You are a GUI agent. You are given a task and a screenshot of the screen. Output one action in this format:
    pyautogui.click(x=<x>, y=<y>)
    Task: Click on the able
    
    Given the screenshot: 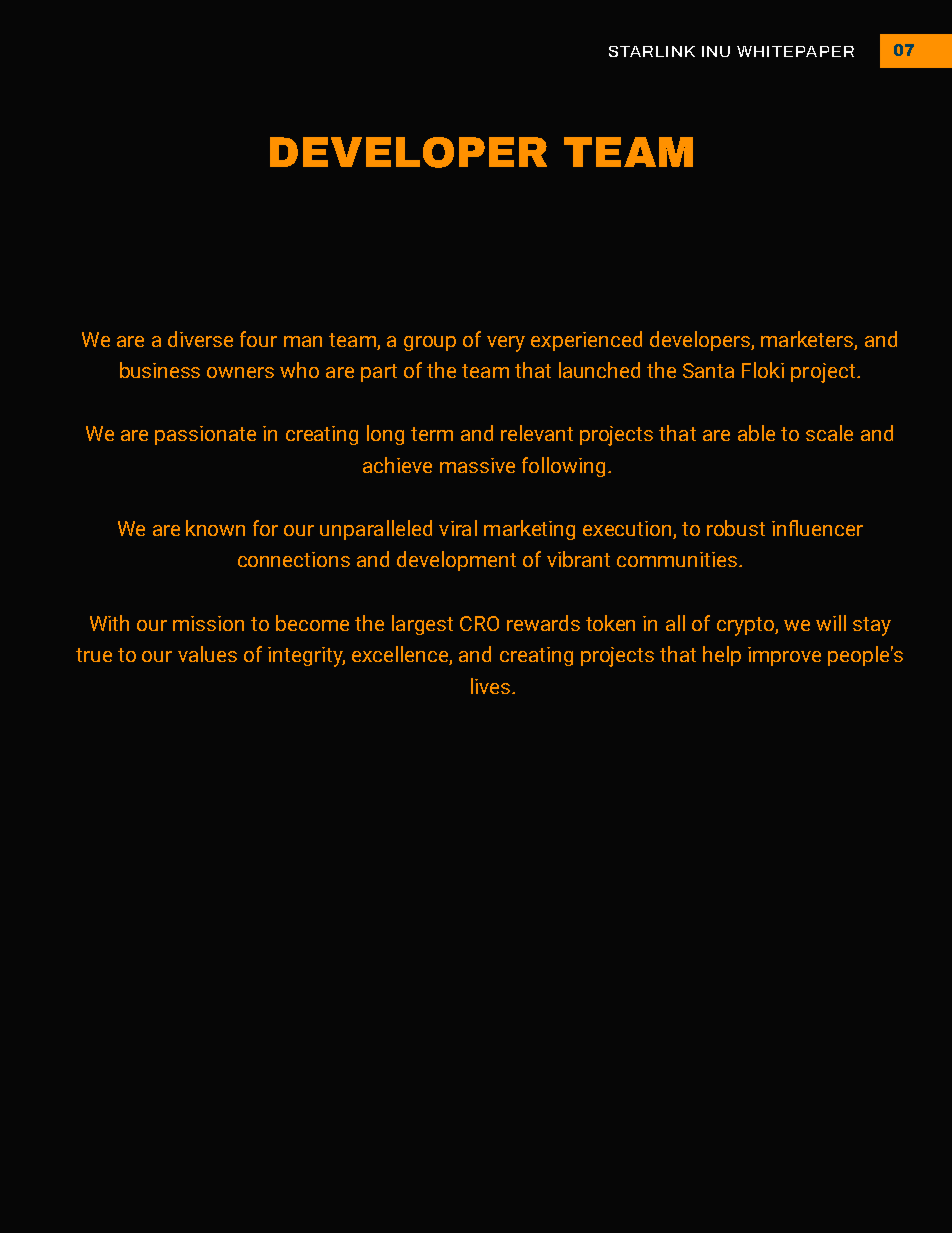 What is the action you would take?
    pyautogui.click(x=756, y=433)
